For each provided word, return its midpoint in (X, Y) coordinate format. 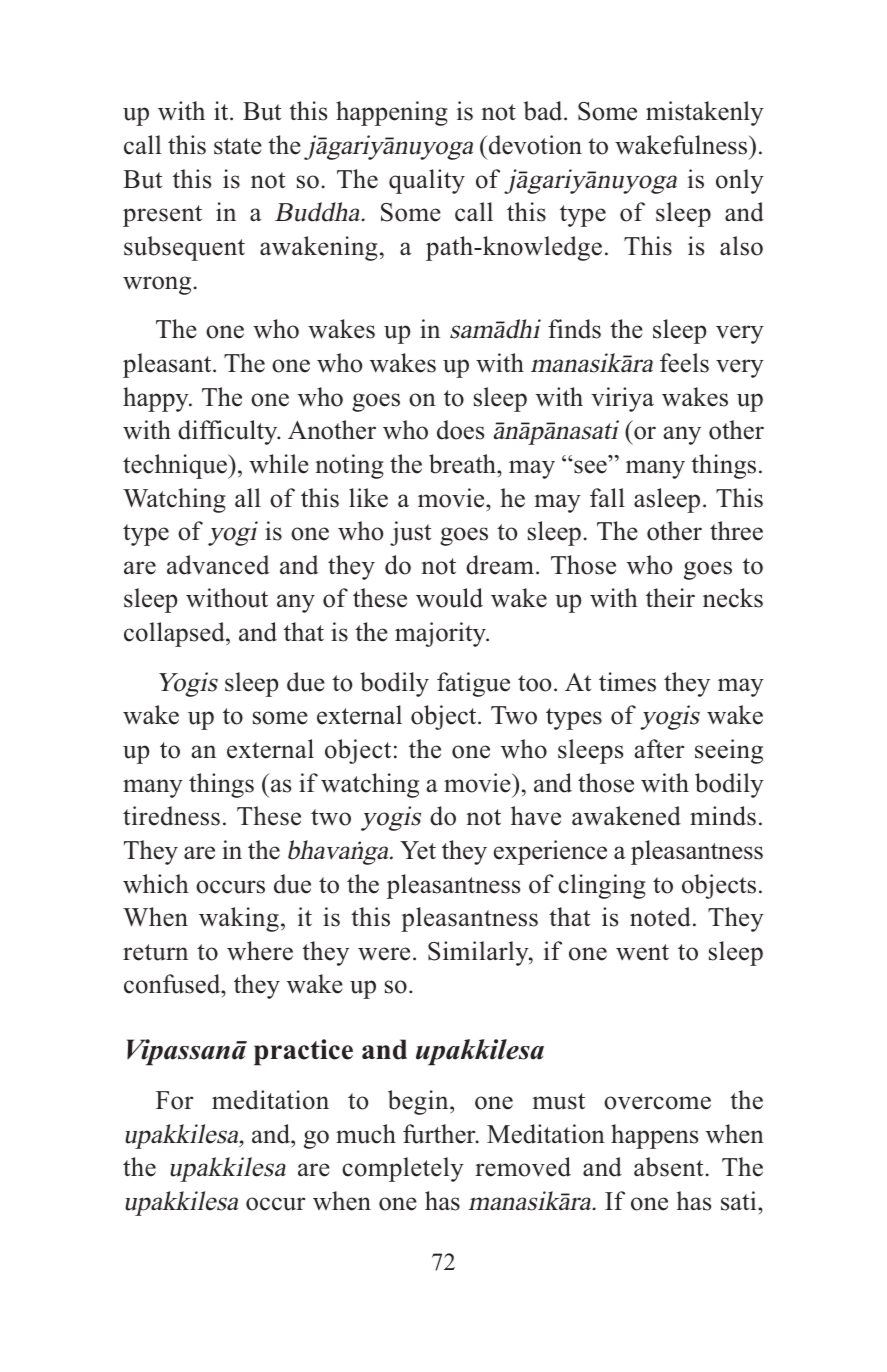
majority (441, 634)
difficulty (229, 432)
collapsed (175, 634)
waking (239, 919)
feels (684, 363)
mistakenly (705, 113)
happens (654, 1136)
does (460, 430)
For (174, 1100)
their (670, 598)
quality (427, 181)
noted (660, 917)
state (238, 146)
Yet (418, 850)
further (440, 1134)
